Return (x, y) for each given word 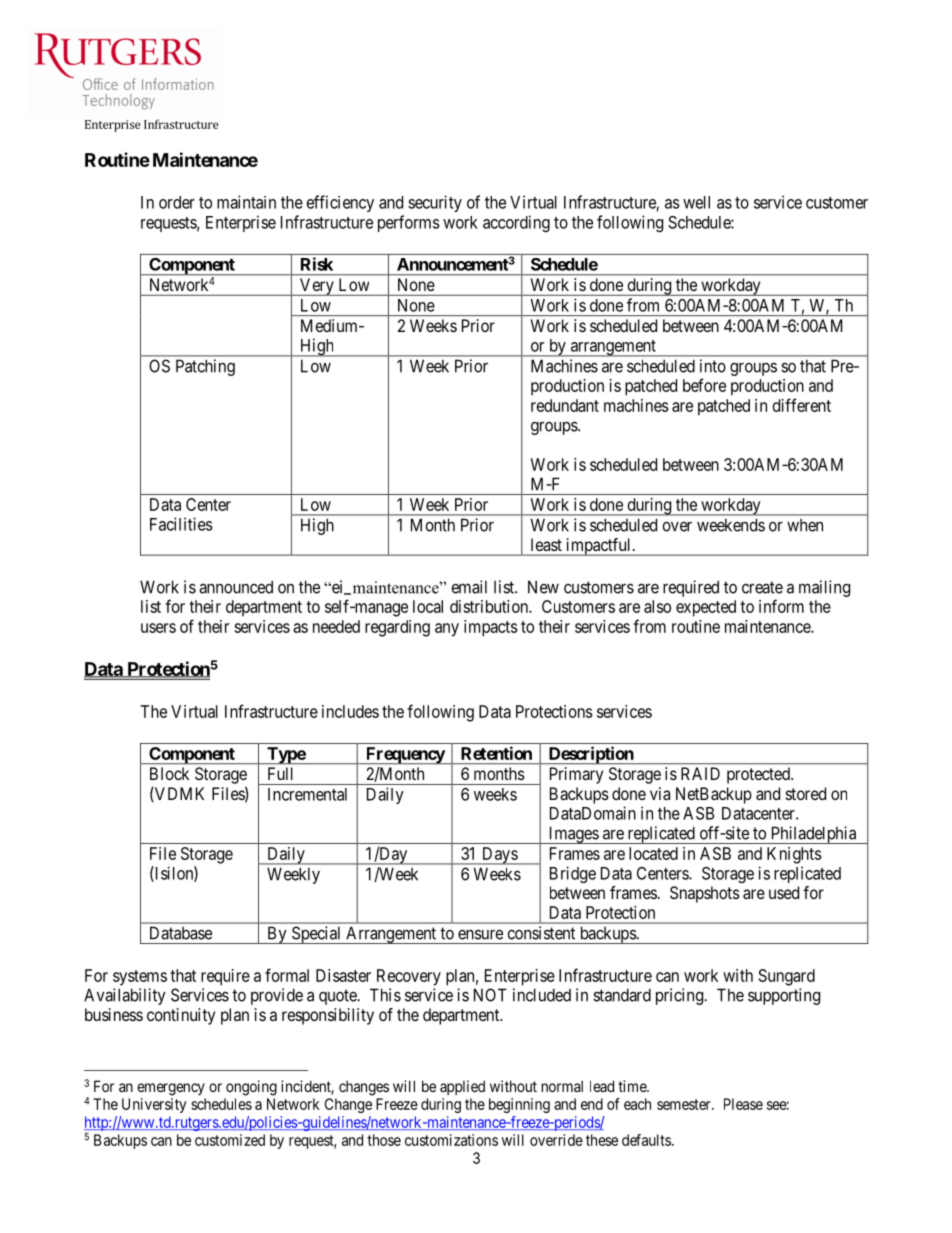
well (696, 202)
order (177, 202)
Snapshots (705, 894)
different (802, 405)
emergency (171, 1089)
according (516, 223)
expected (706, 608)
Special (316, 935)
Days (499, 856)
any (447, 630)
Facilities (181, 524)
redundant (565, 405)
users (158, 628)
